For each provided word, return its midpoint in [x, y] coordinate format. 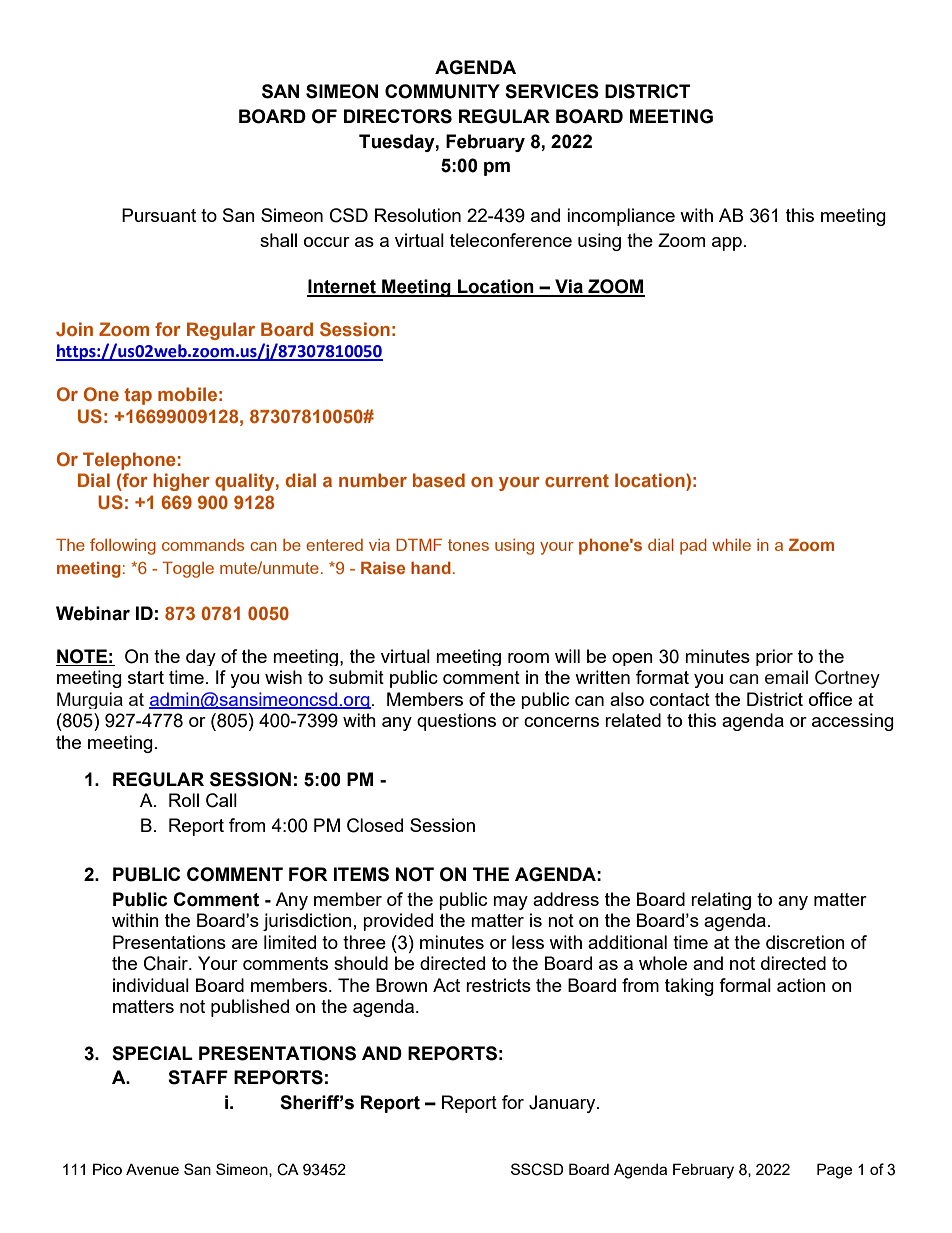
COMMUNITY [442, 91]
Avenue [152, 1169]
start [146, 677]
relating [721, 901]
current [577, 480]
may [510, 903]
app [727, 244]
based [439, 480]
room [528, 658]
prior [774, 657]
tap [138, 396]
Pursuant [159, 215]
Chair [167, 963]
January [563, 1104]
